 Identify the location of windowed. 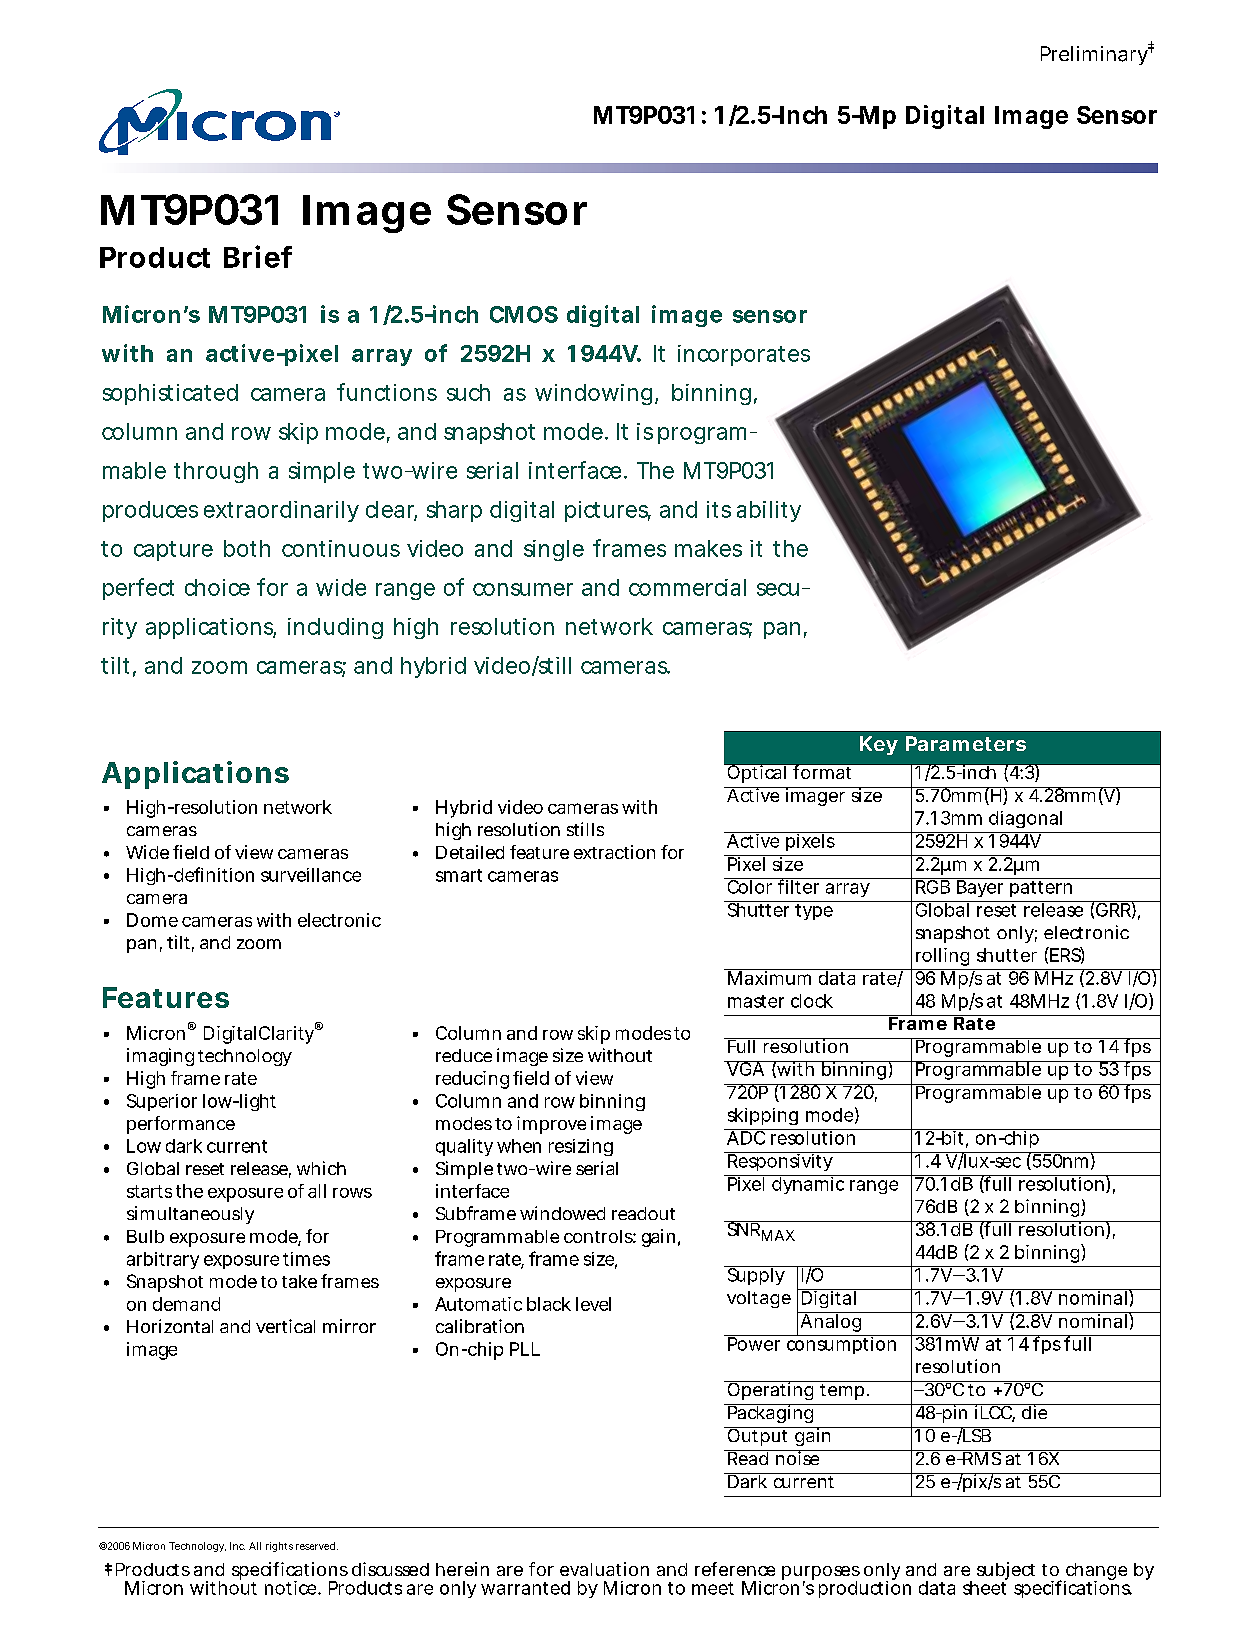
(562, 1213).
